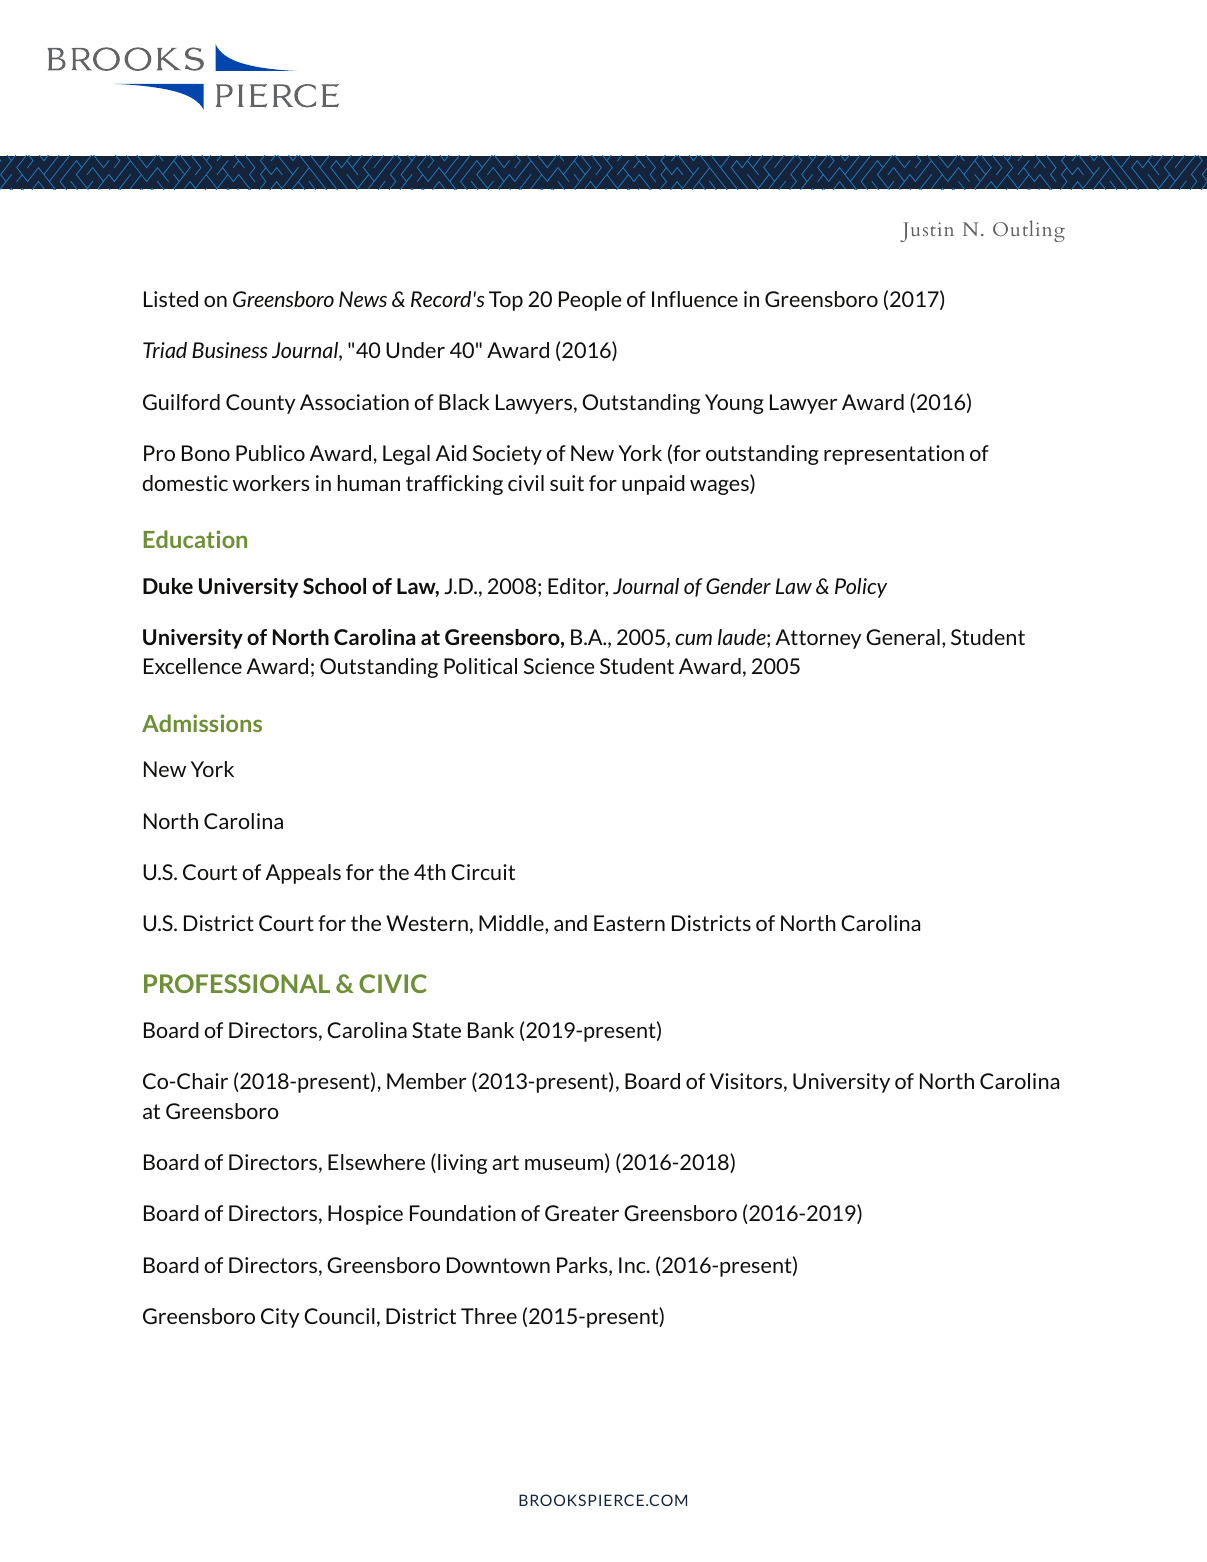  What do you see at coordinates (491, 1030) in the screenshot?
I see `Bank` at bounding box center [491, 1030].
